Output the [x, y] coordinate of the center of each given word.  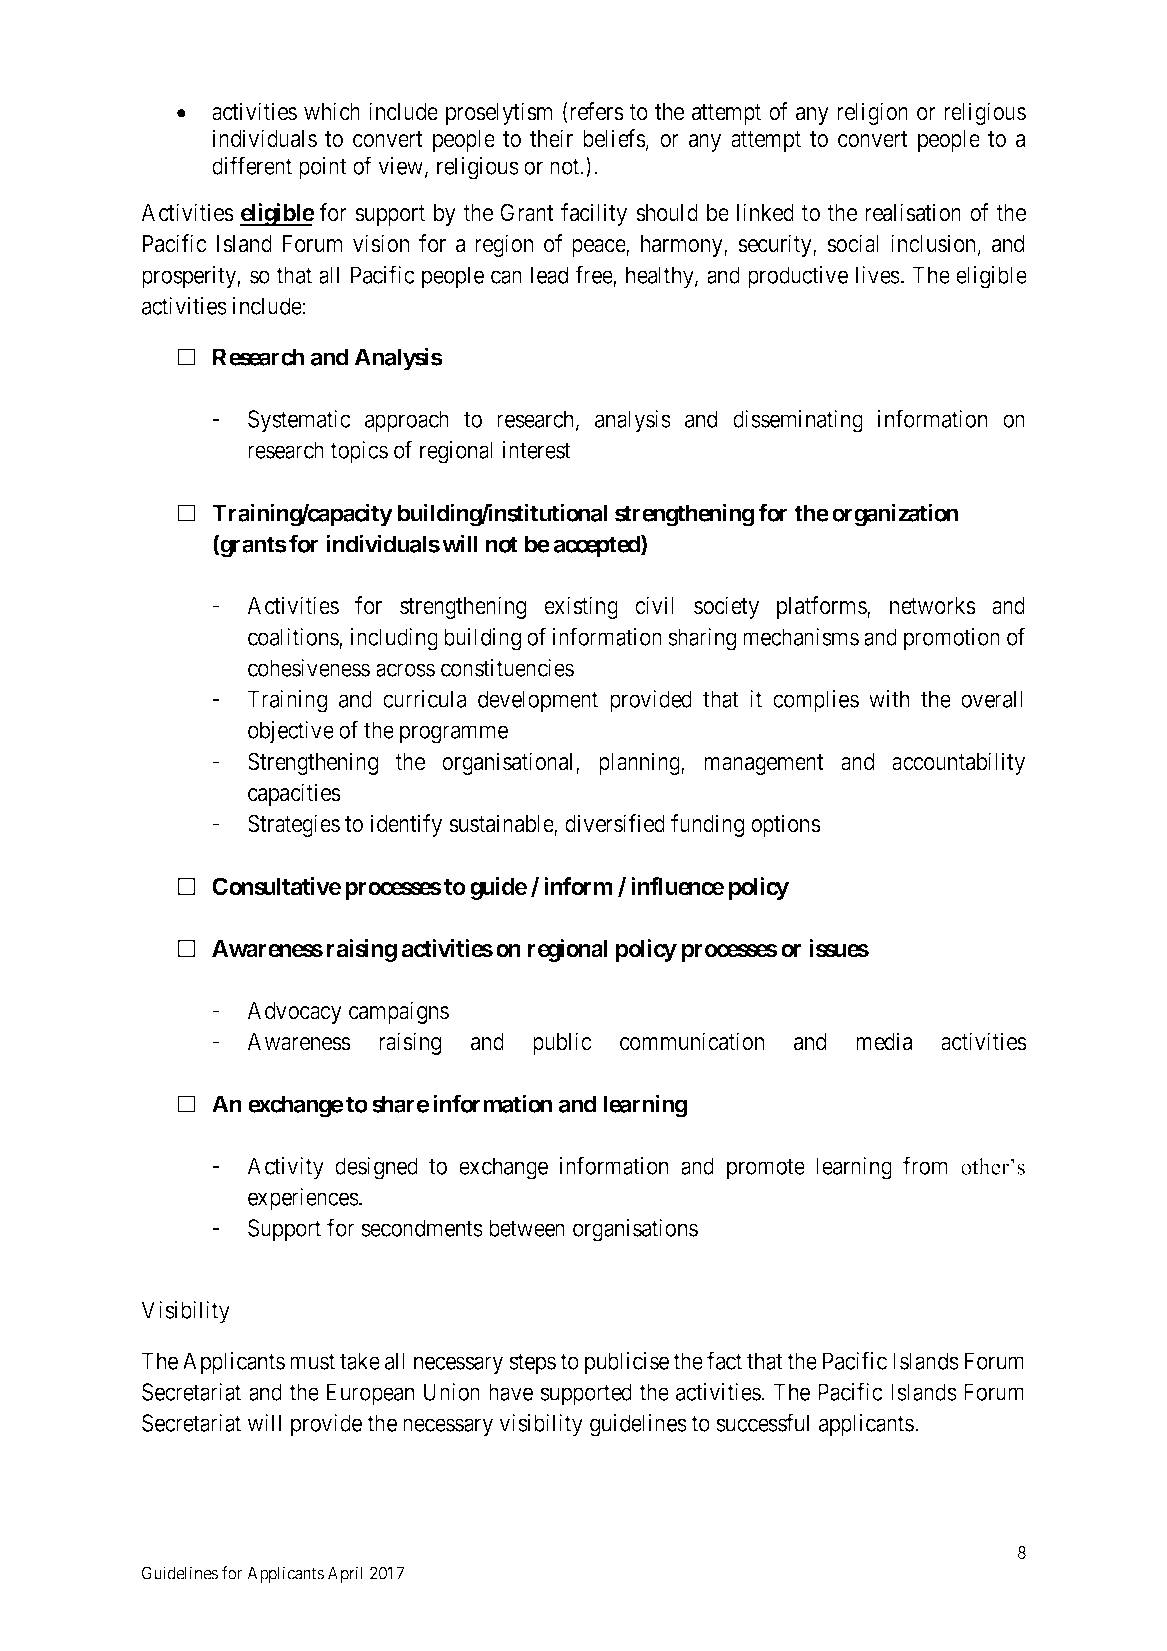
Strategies [294, 825]
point [323, 168]
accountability [958, 763]
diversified [615, 823]
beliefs [614, 138]
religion [872, 113]
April [345, 1574]
